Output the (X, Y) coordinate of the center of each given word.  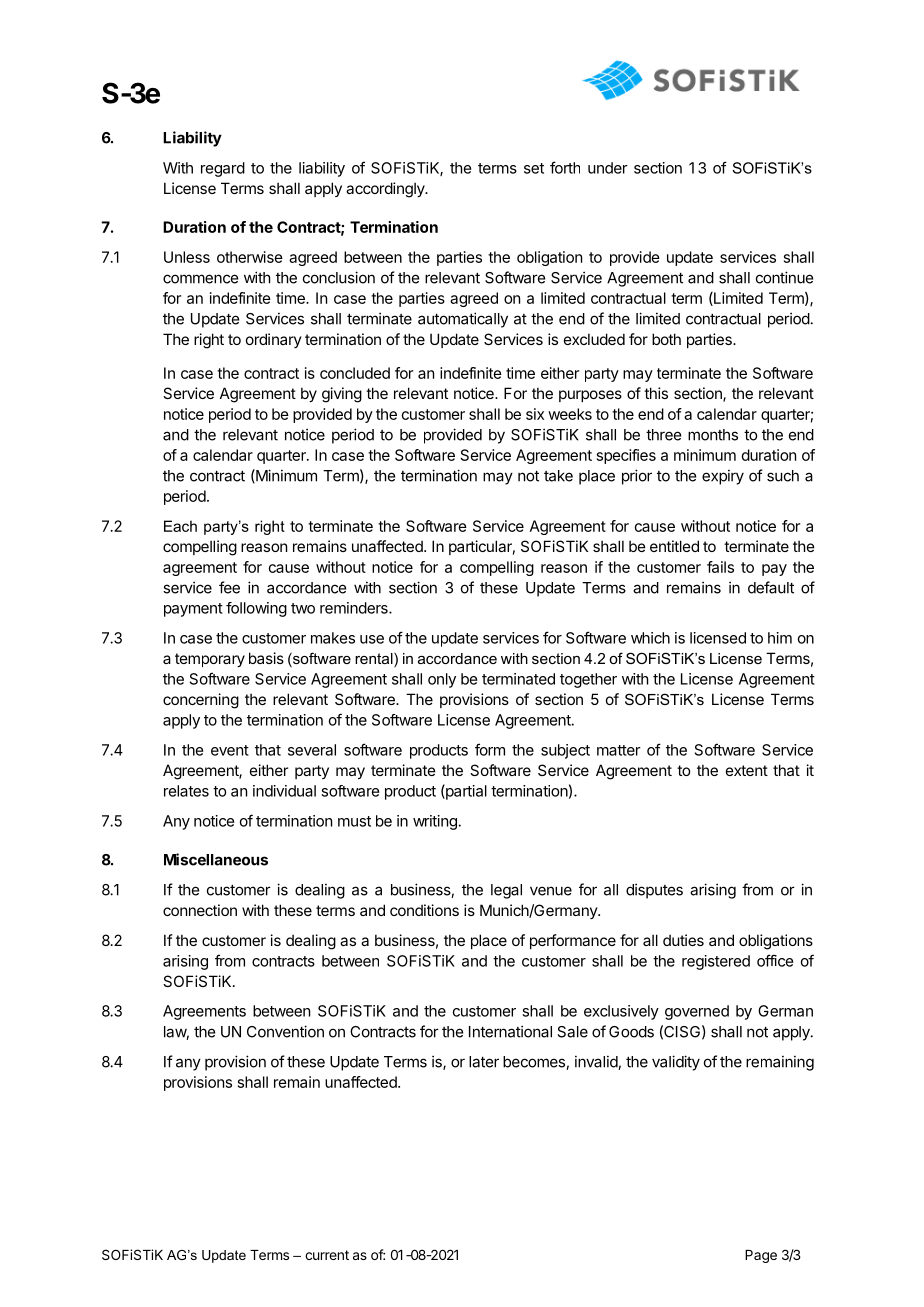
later (484, 1062)
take (558, 476)
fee (229, 587)
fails (720, 567)
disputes (654, 891)
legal (506, 891)
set (534, 168)
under (608, 168)
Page (761, 1256)
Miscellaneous (216, 859)
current (327, 1255)
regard (223, 169)
